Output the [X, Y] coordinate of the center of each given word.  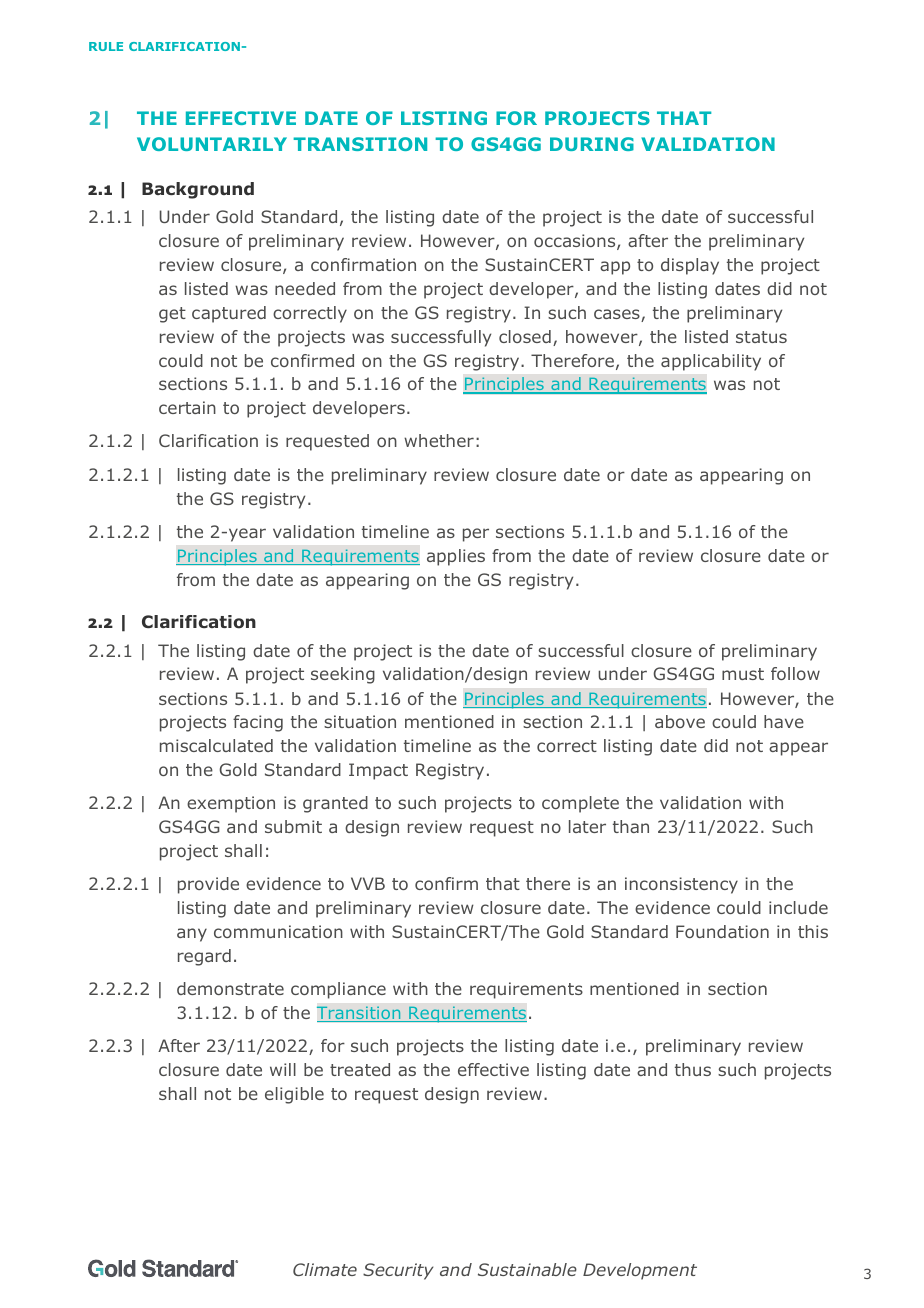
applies [456, 557]
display [690, 266]
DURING [592, 144]
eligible [294, 1095]
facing [258, 723]
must [743, 674]
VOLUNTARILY [212, 144]
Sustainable [527, 1269]
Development [640, 1271]
